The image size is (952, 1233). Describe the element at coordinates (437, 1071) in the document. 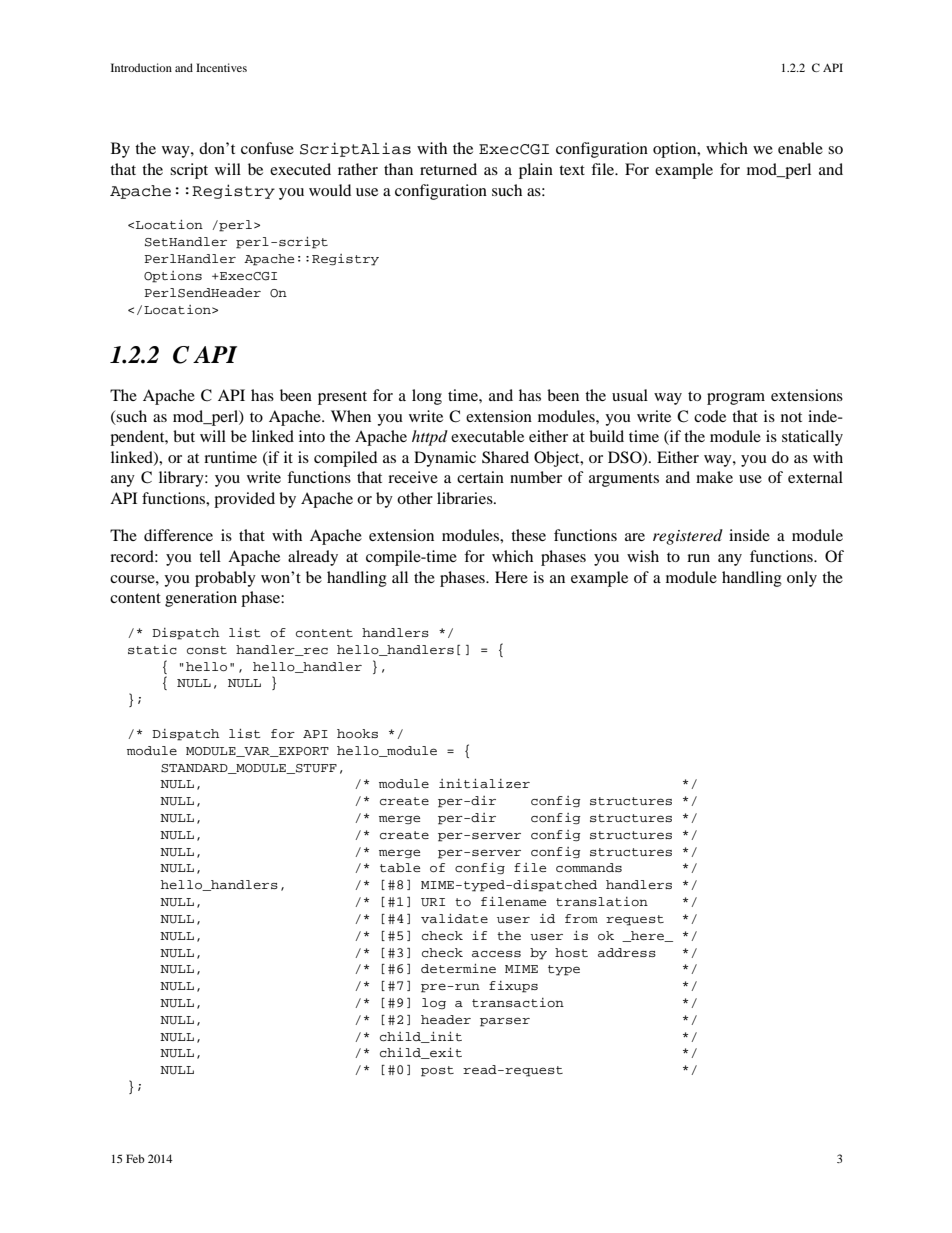

I see `post` at that location.
